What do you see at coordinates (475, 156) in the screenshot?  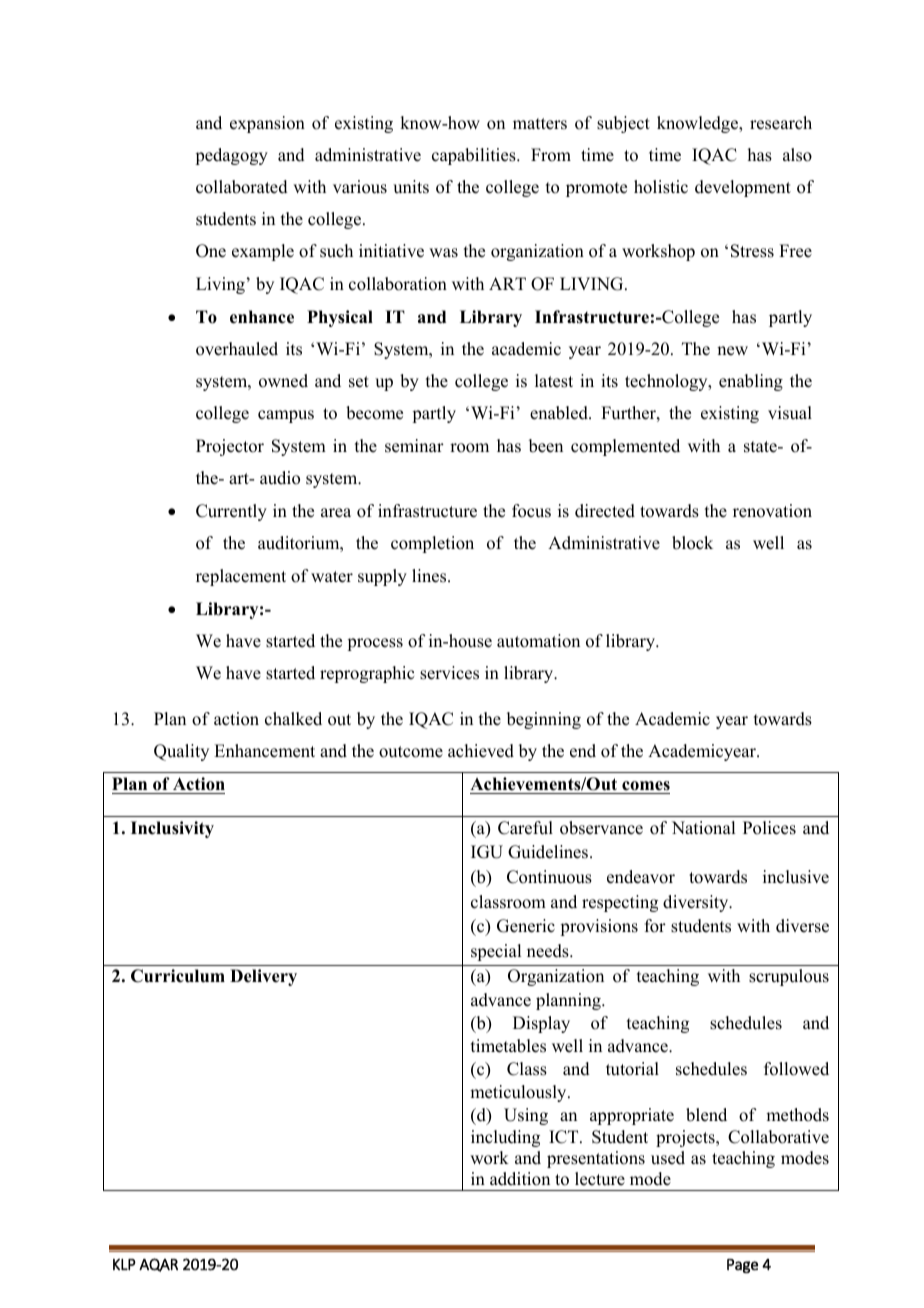 I see `capabilities` at bounding box center [475, 156].
